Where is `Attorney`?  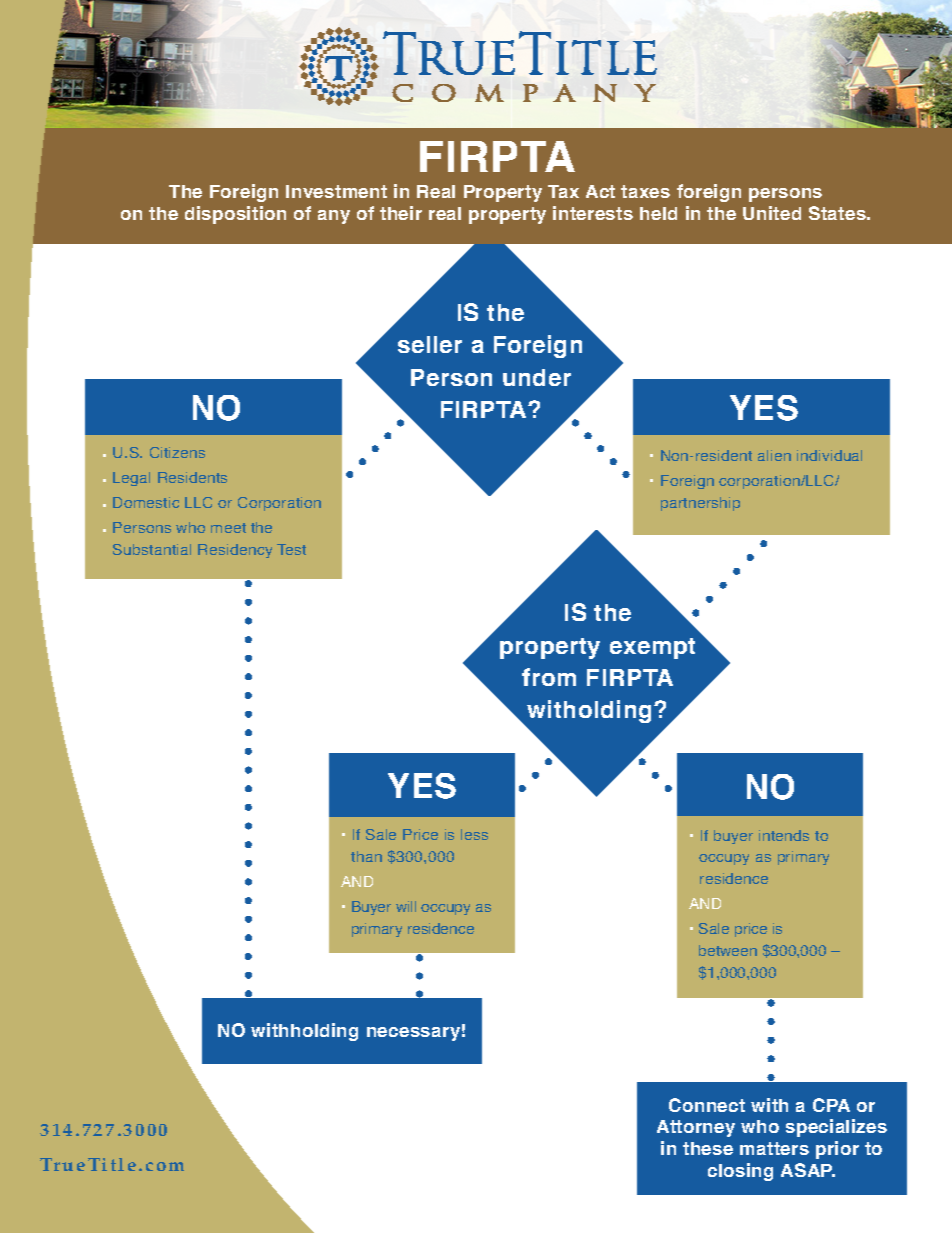
Attorney is located at coordinates (696, 1128).
